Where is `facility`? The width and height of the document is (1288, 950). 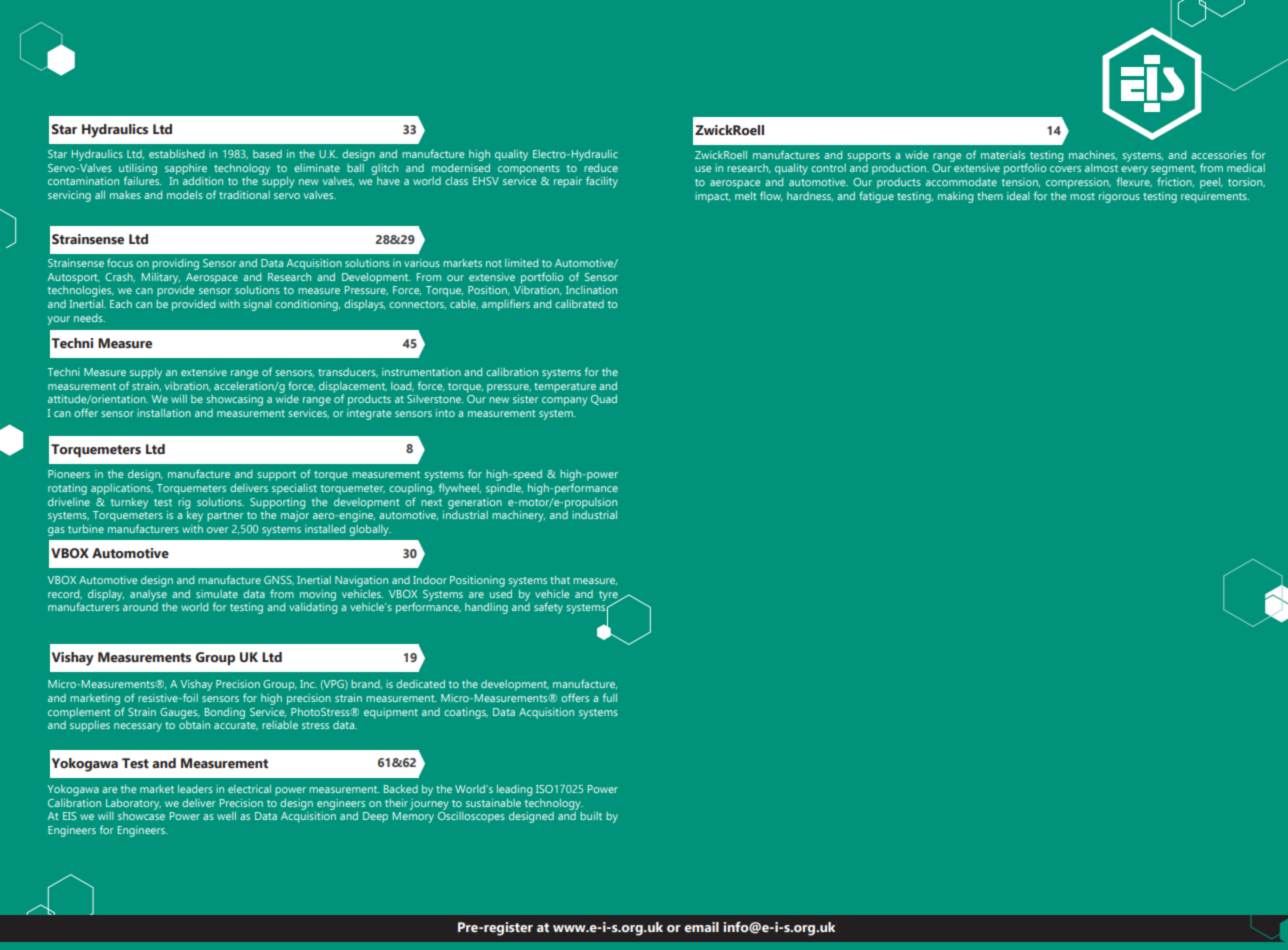 facility is located at coordinates (602, 182).
